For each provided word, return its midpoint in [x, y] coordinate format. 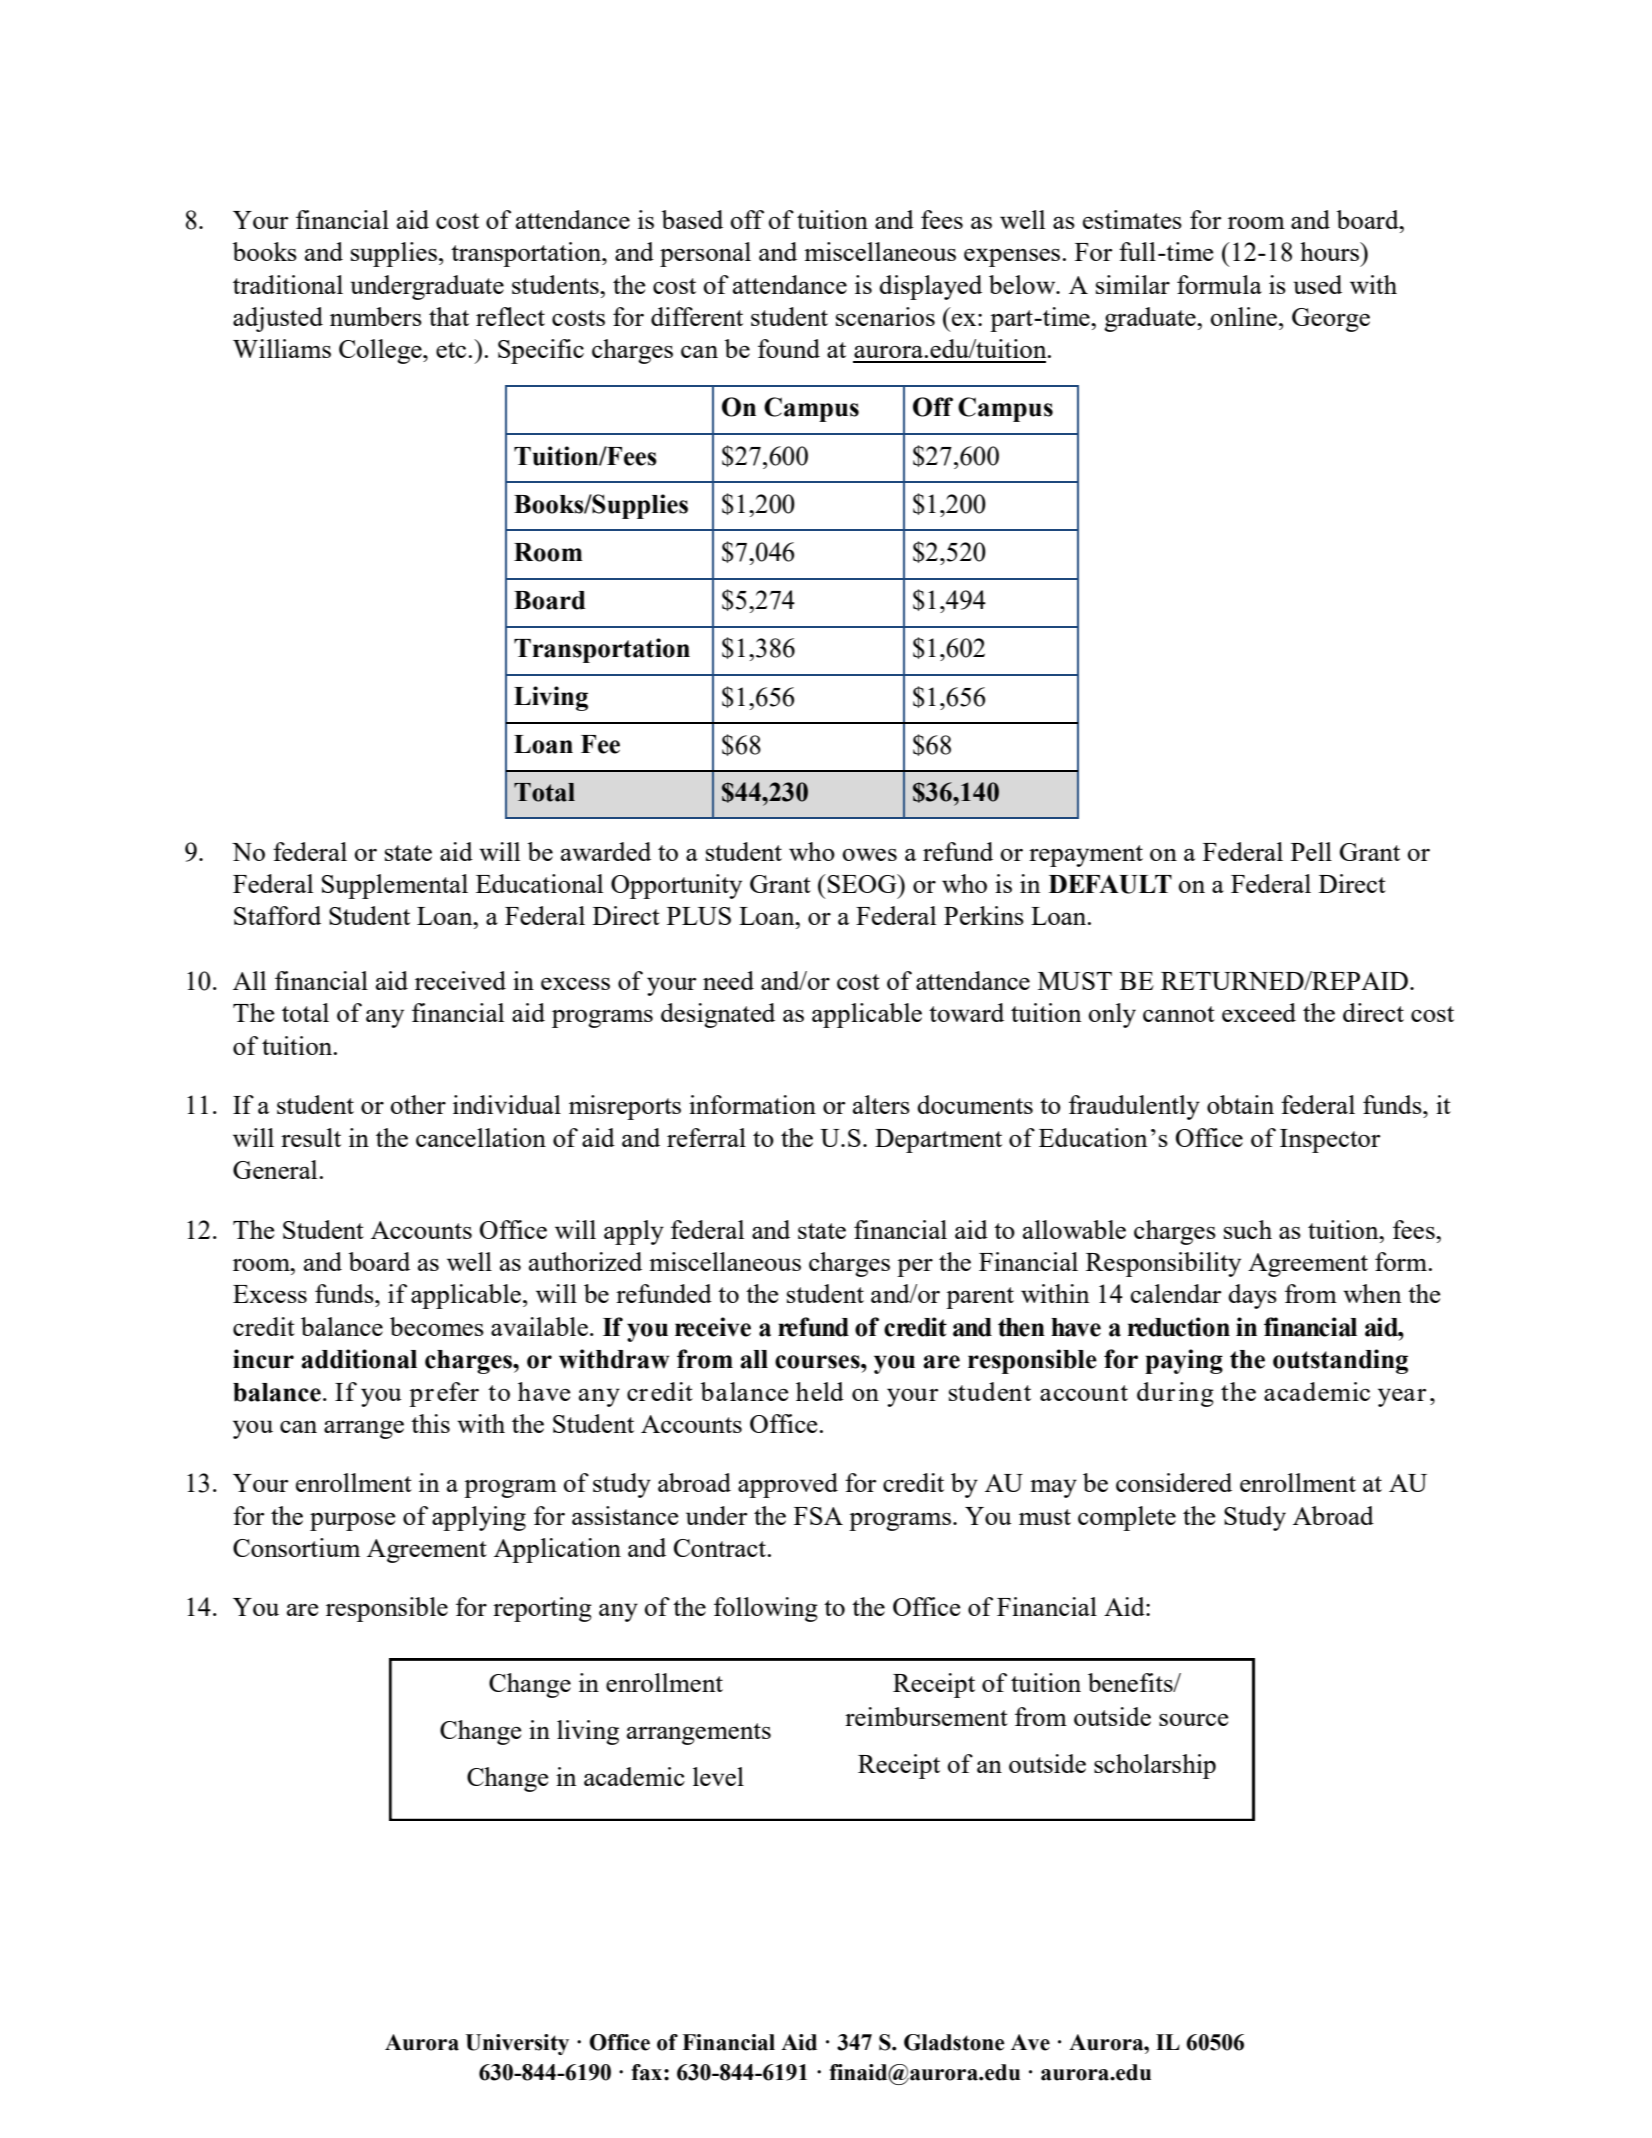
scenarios [885, 316]
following [766, 1609]
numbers [376, 316]
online [1244, 316]
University [517, 2044]
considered [1174, 1482]
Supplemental [395, 886]
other [418, 1104]
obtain [1240, 1104]
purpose [353, 1521]
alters [881, 1104]
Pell [1311, 851]
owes [870, 854]
